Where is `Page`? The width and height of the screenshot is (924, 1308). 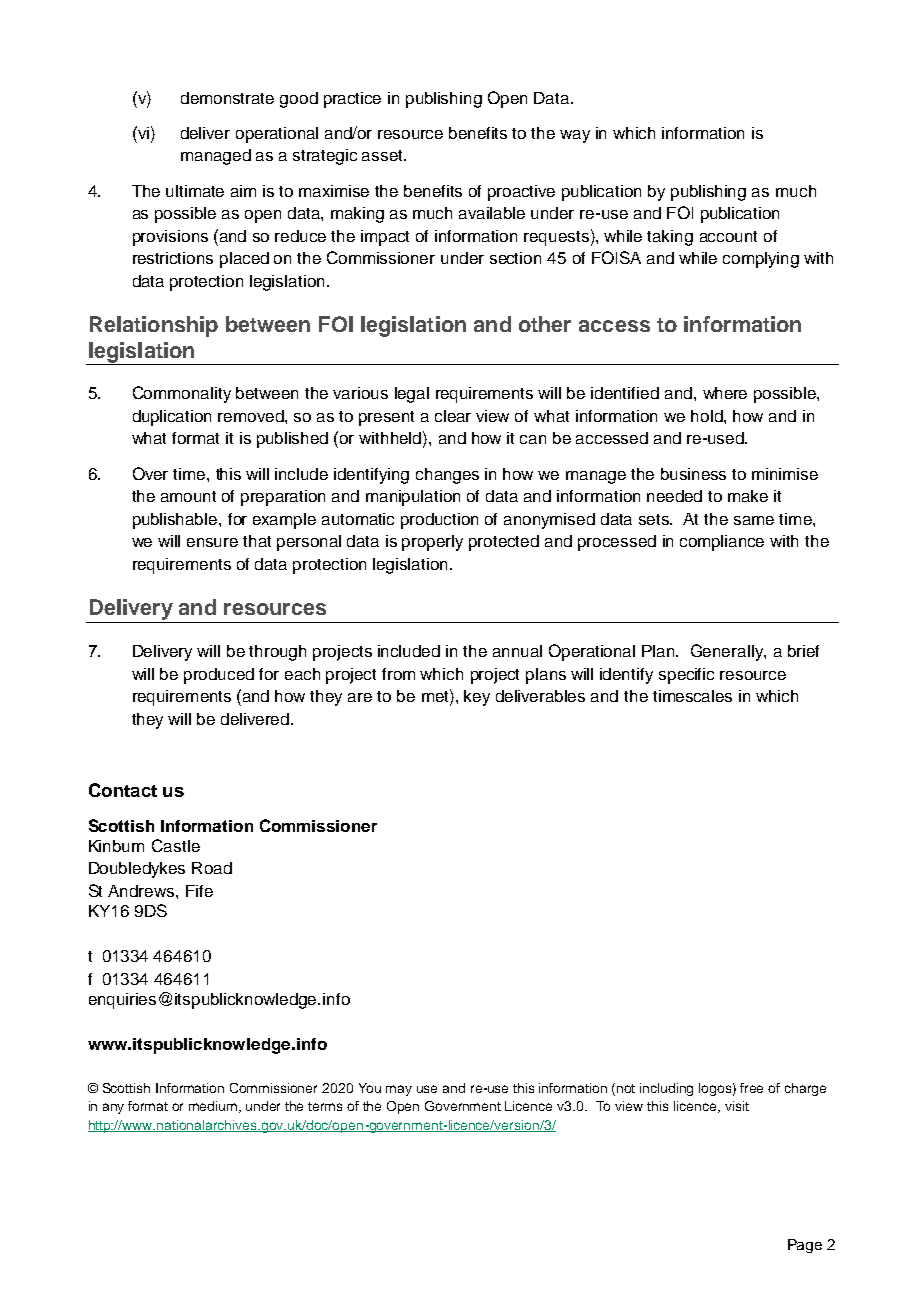 Page is located at coordinates (805, 1246).
